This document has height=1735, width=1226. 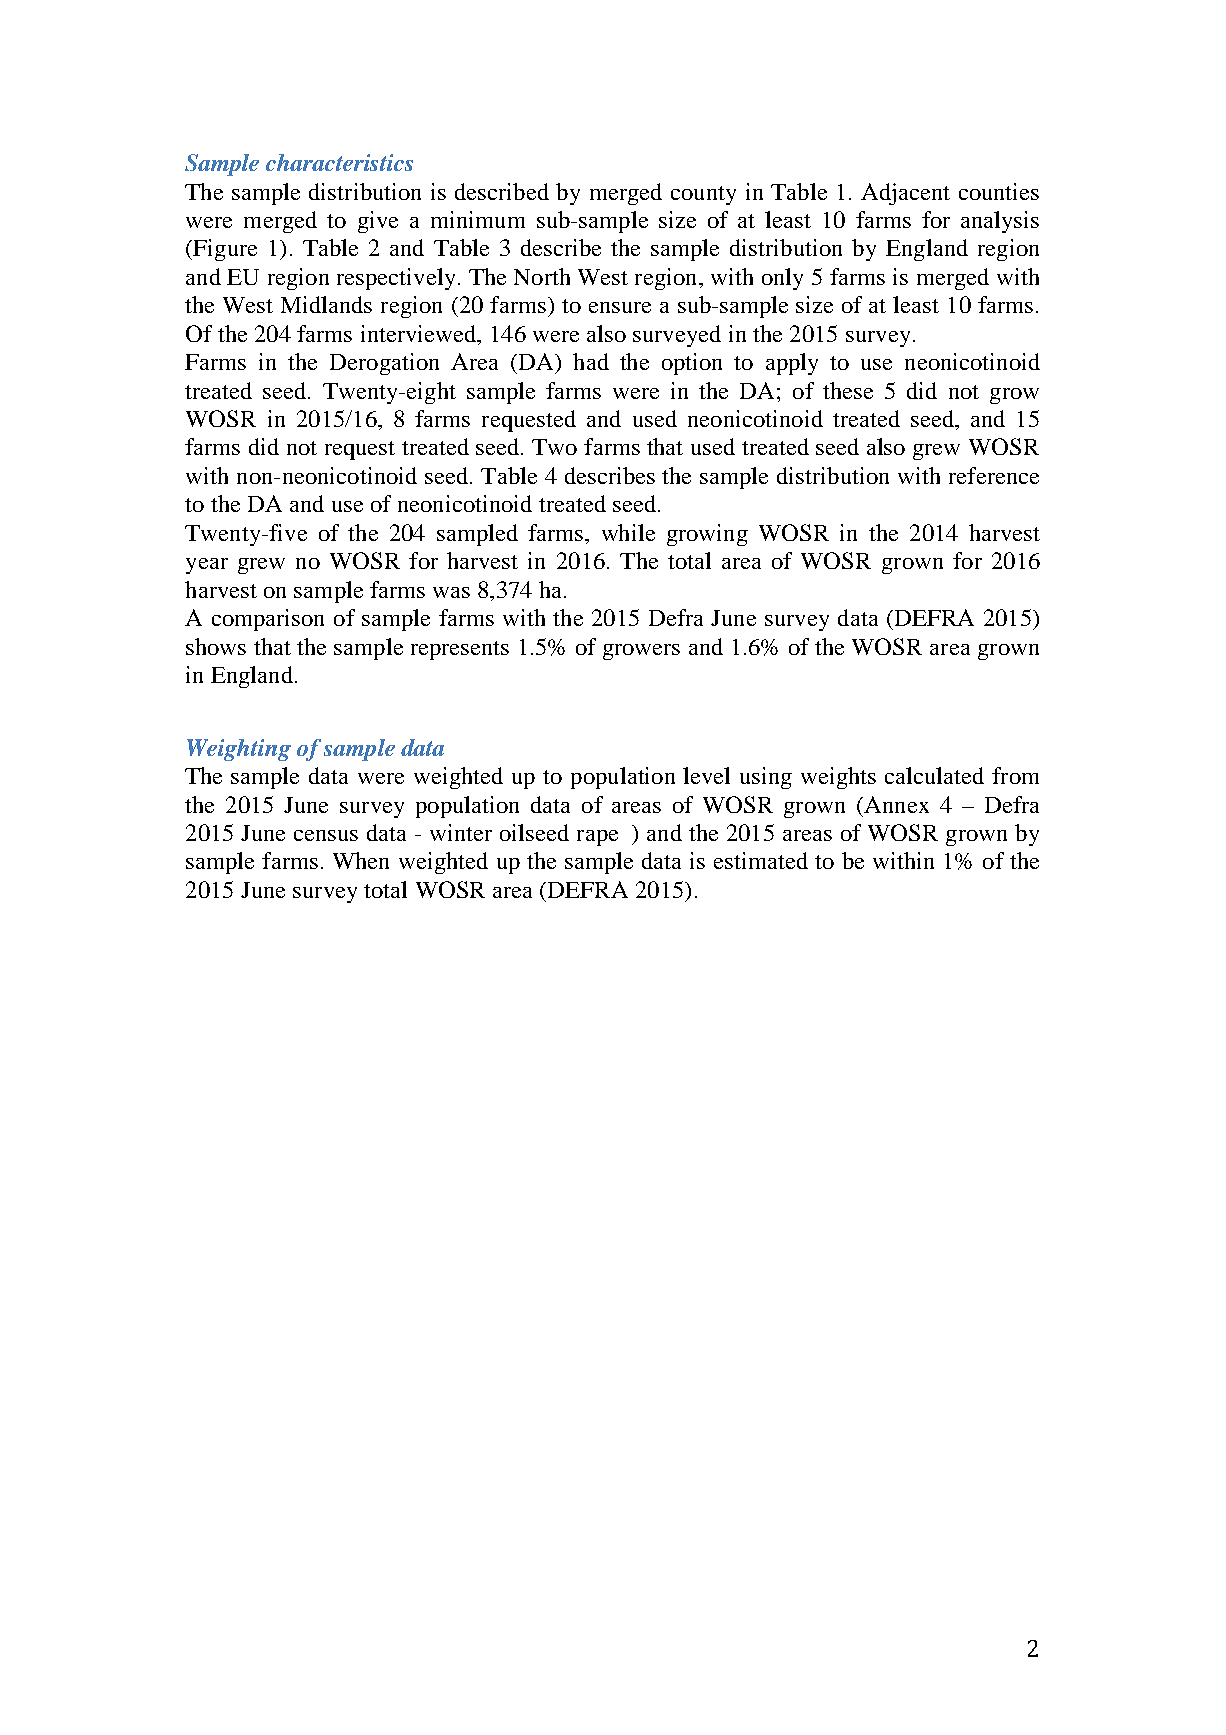 What do you see at coordinates (628, 532) in the document?
I see `while` at bounding box center [628, 532].
